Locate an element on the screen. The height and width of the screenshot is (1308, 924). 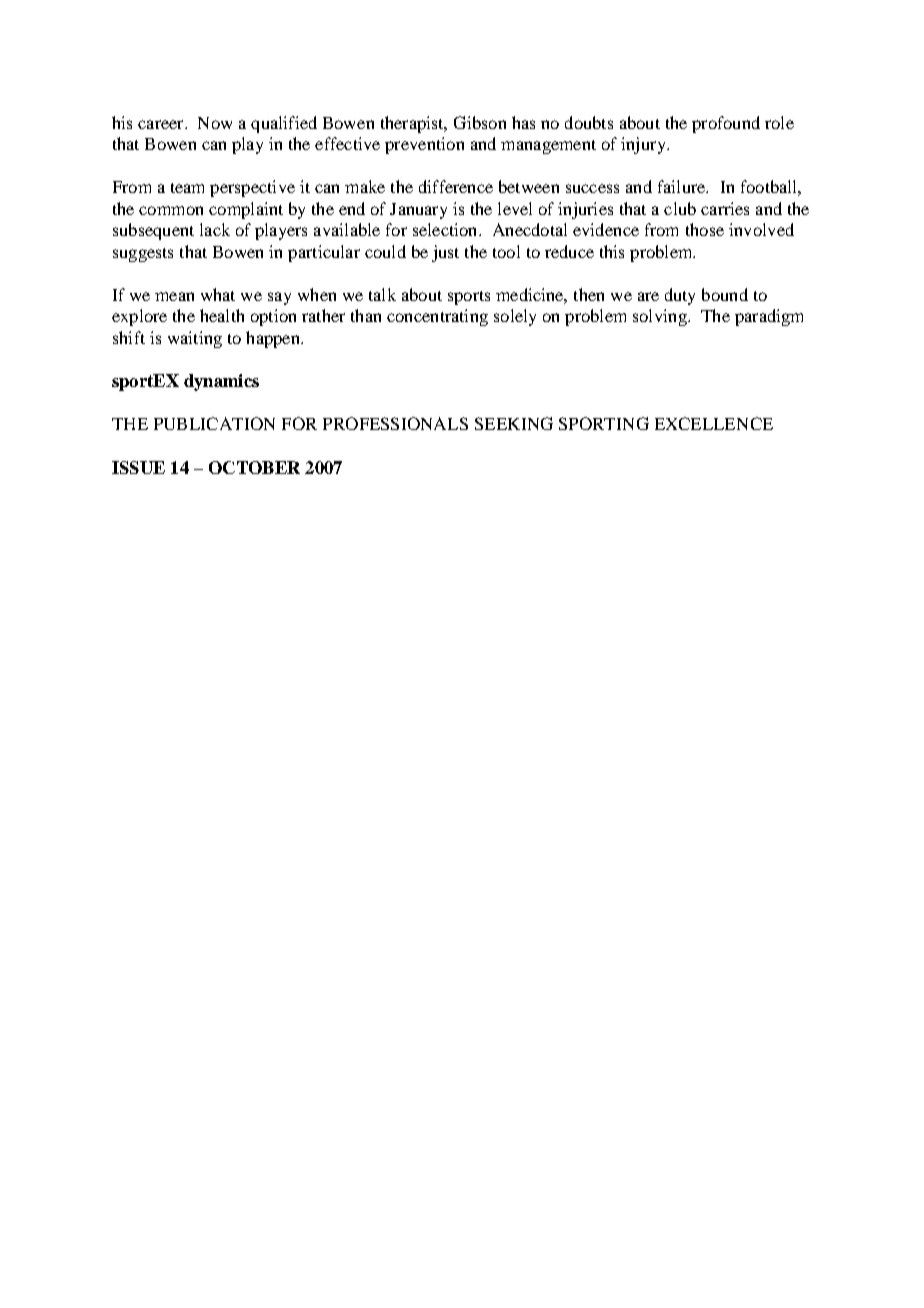
dynamics is located at coordinates (221, 382).
